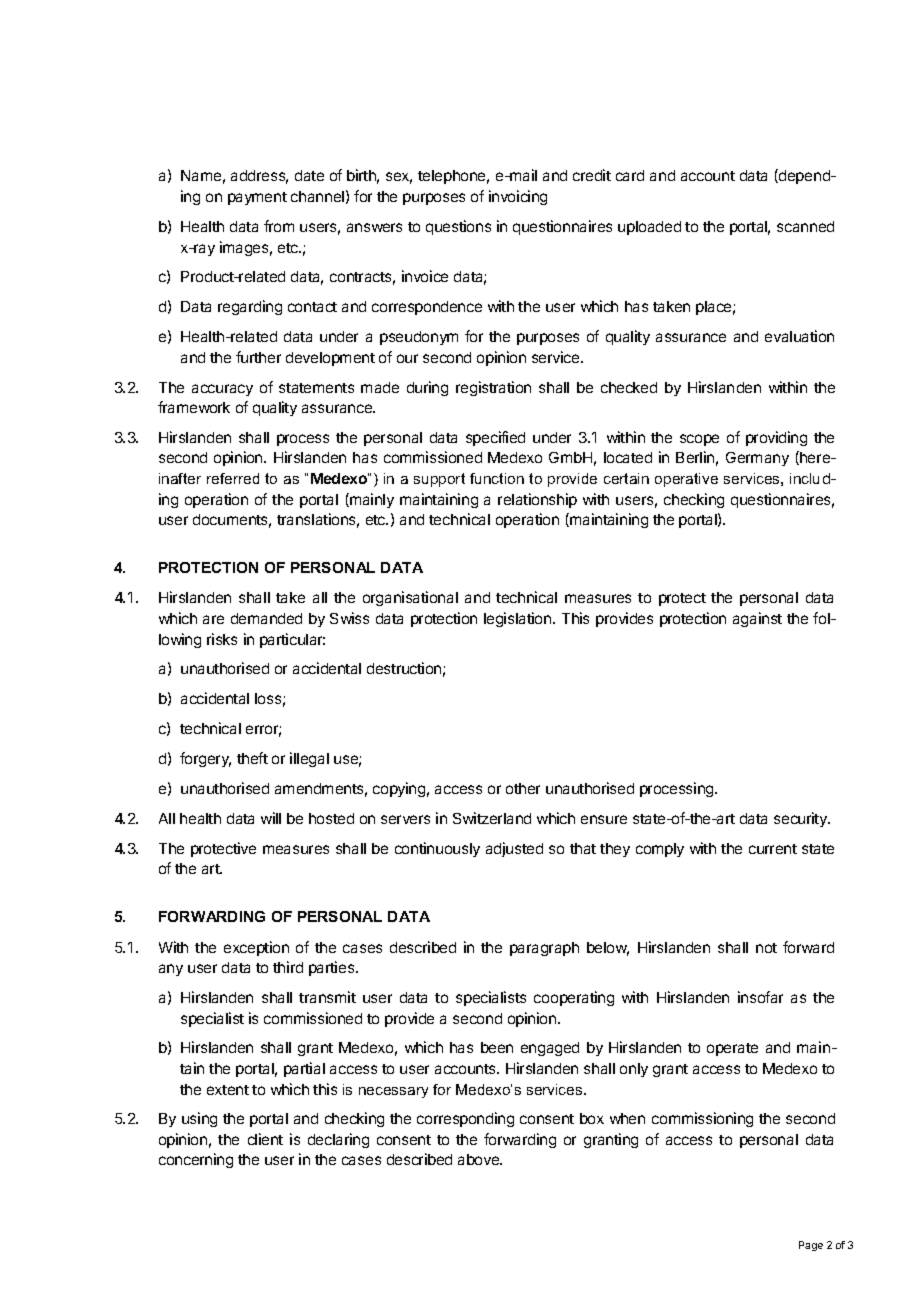 The width and height of the image is (924, 1308). I want to click on payment, so click(257, 198).
